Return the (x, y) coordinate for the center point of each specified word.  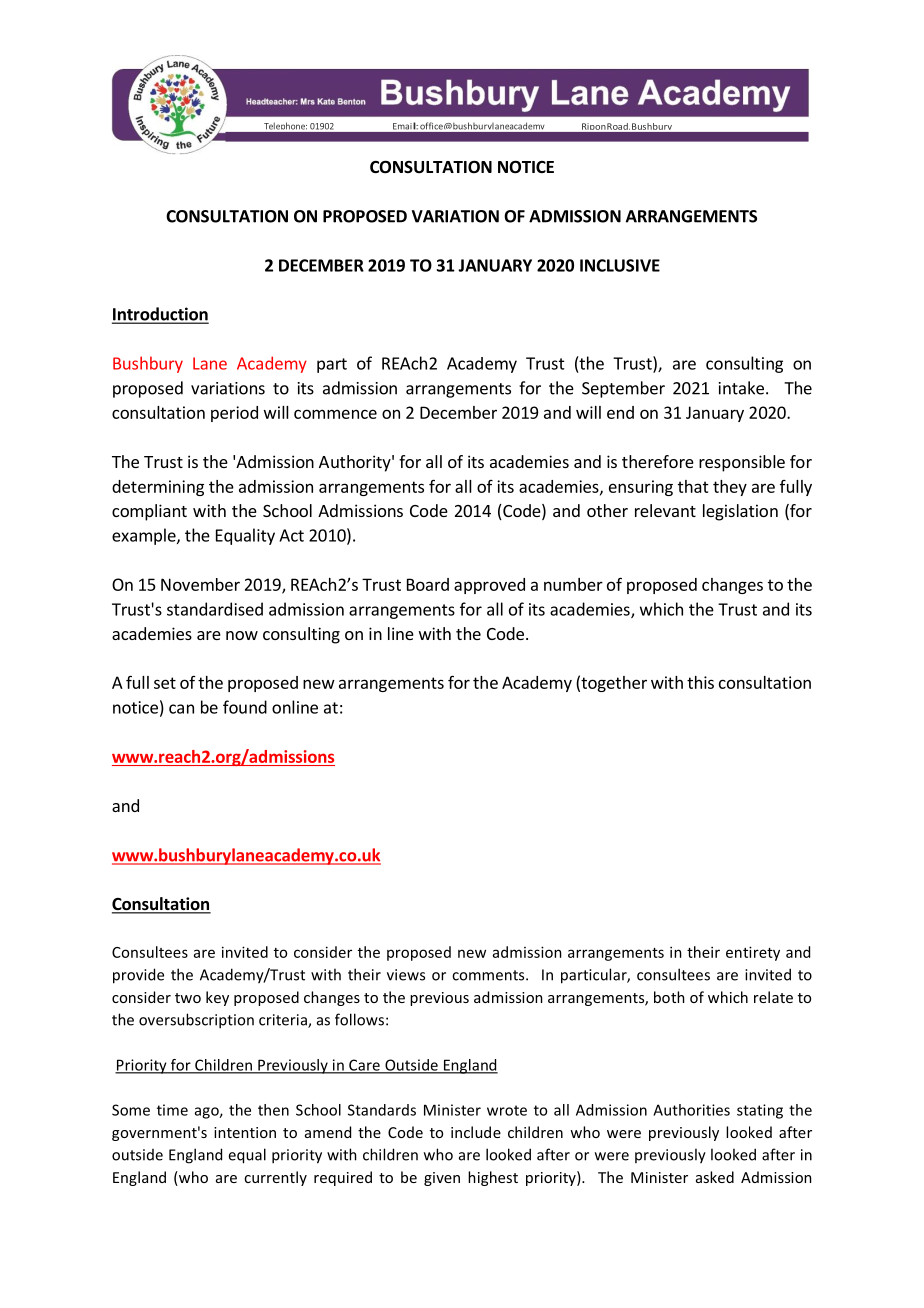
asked (715, 1177)
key (217, 998)
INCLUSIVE (620, 265)
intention (245, 1132)
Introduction (160, 315)
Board (428, 584)
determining (158, 488)
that (693, 486)
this (700, 682)
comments (489, 975)
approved (489, 586)
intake (741, 388)
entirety (753, 953)
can (181, 709)
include (476, 1132)
